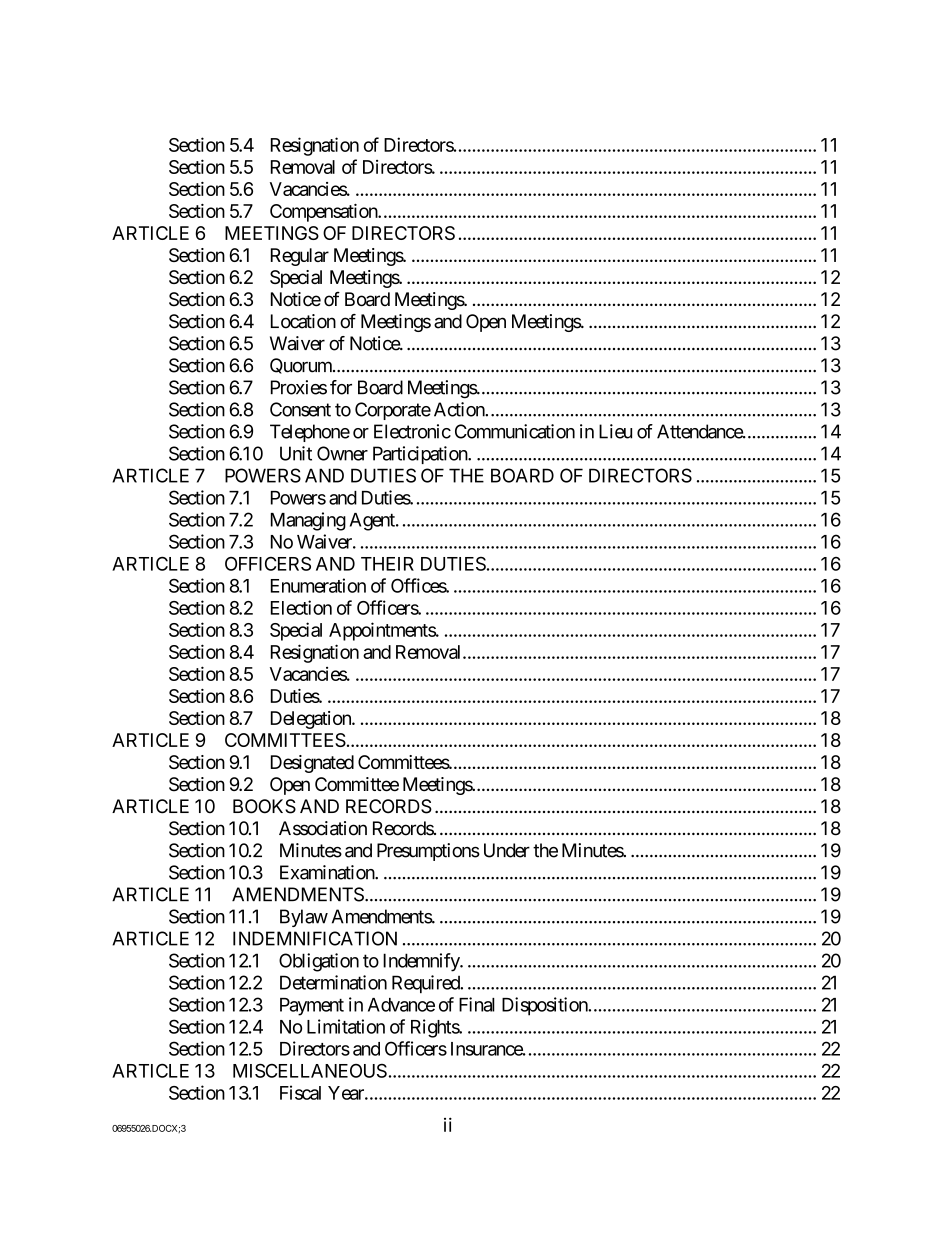 The image size is (952, 1233). What do you see at coordinates (387, 564) in the image?
I see `THEIR` at bounding box center [387, 564].
